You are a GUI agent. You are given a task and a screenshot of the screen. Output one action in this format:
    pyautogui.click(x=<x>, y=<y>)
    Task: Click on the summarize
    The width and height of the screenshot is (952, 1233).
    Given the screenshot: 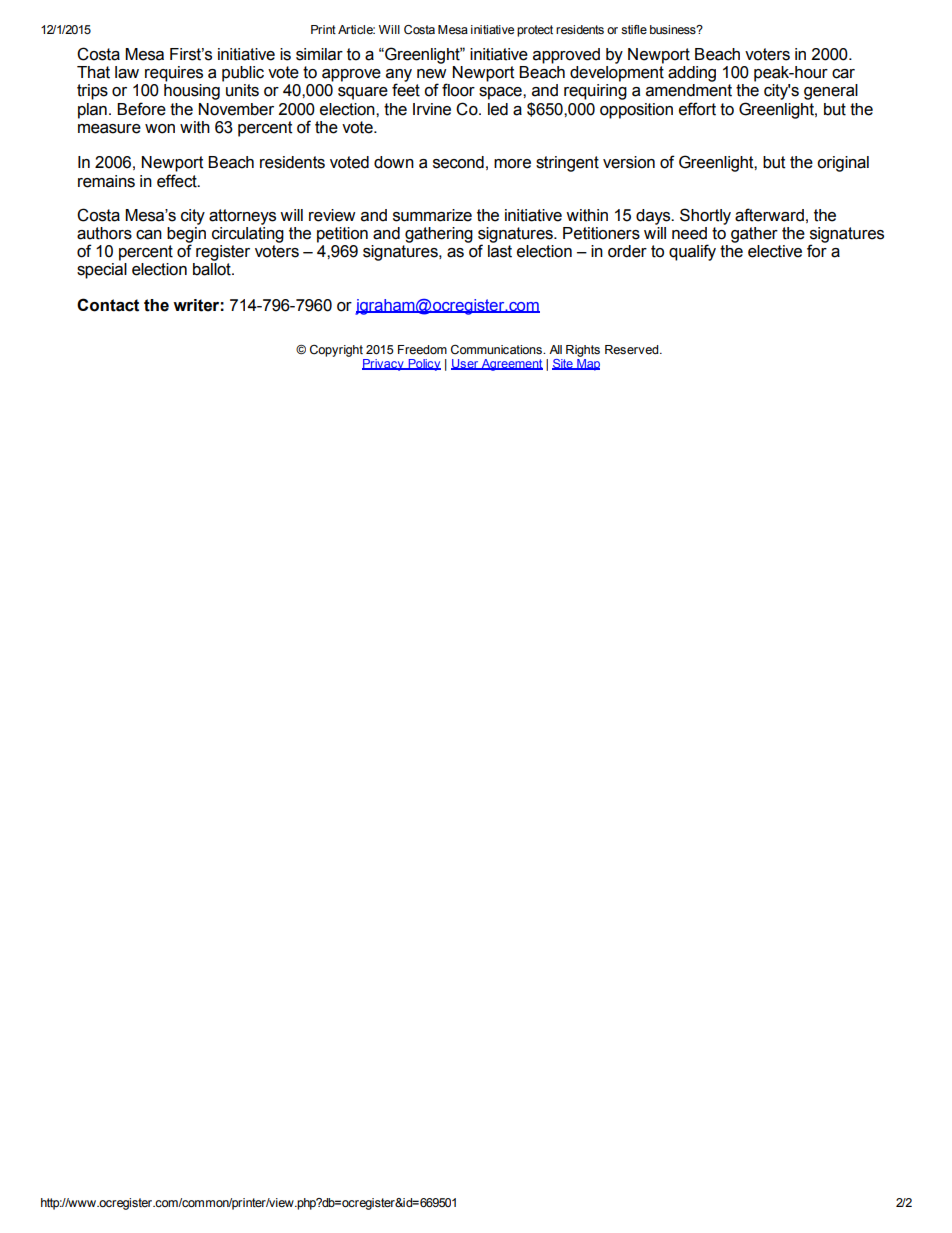 What is the action you would take?
    pyautogui.click(x=432, y=215)
